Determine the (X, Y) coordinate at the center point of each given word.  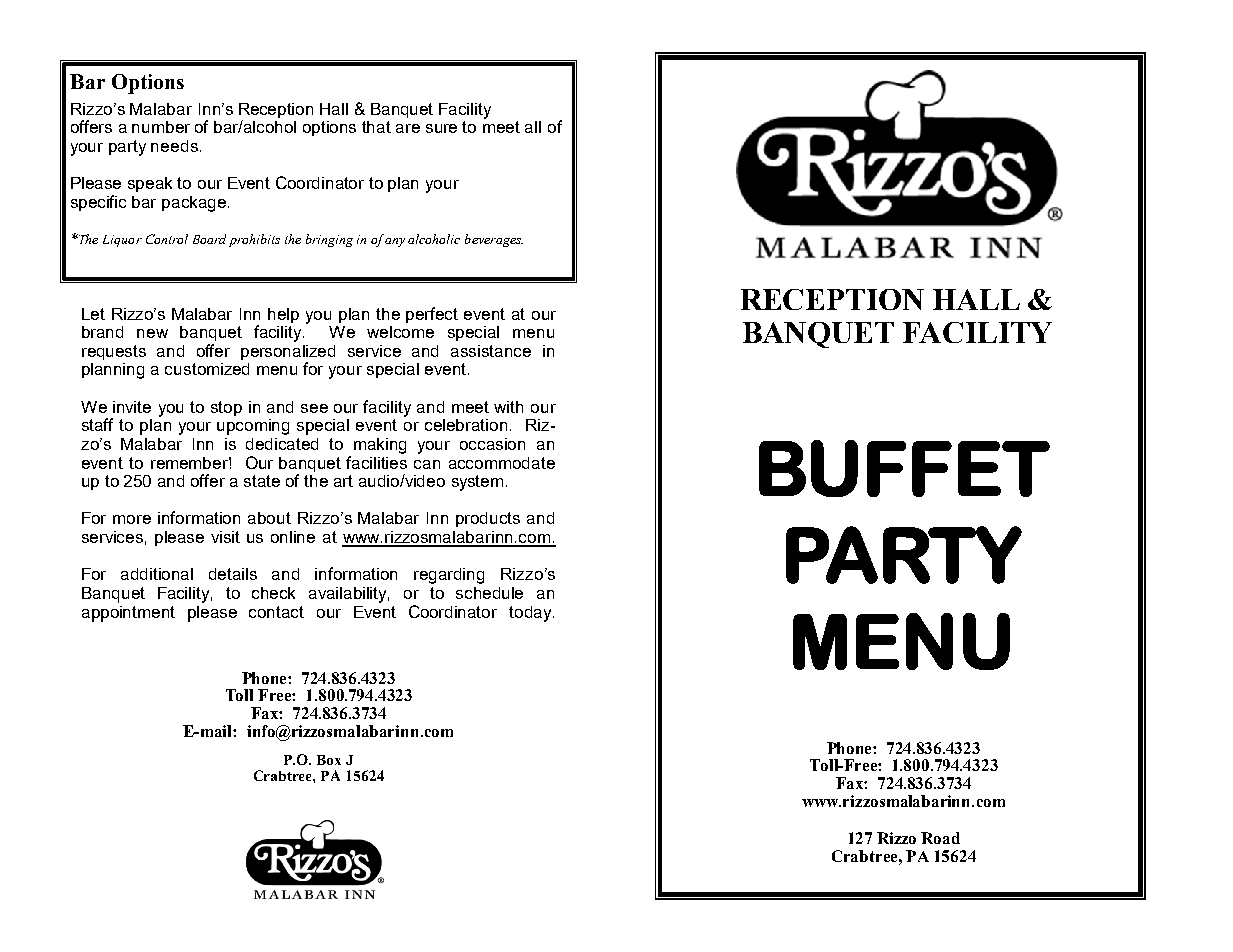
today (531, 614)
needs (174, 146)
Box (329, 760)
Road (940, 838)
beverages (494, 240)
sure (441, 128)
